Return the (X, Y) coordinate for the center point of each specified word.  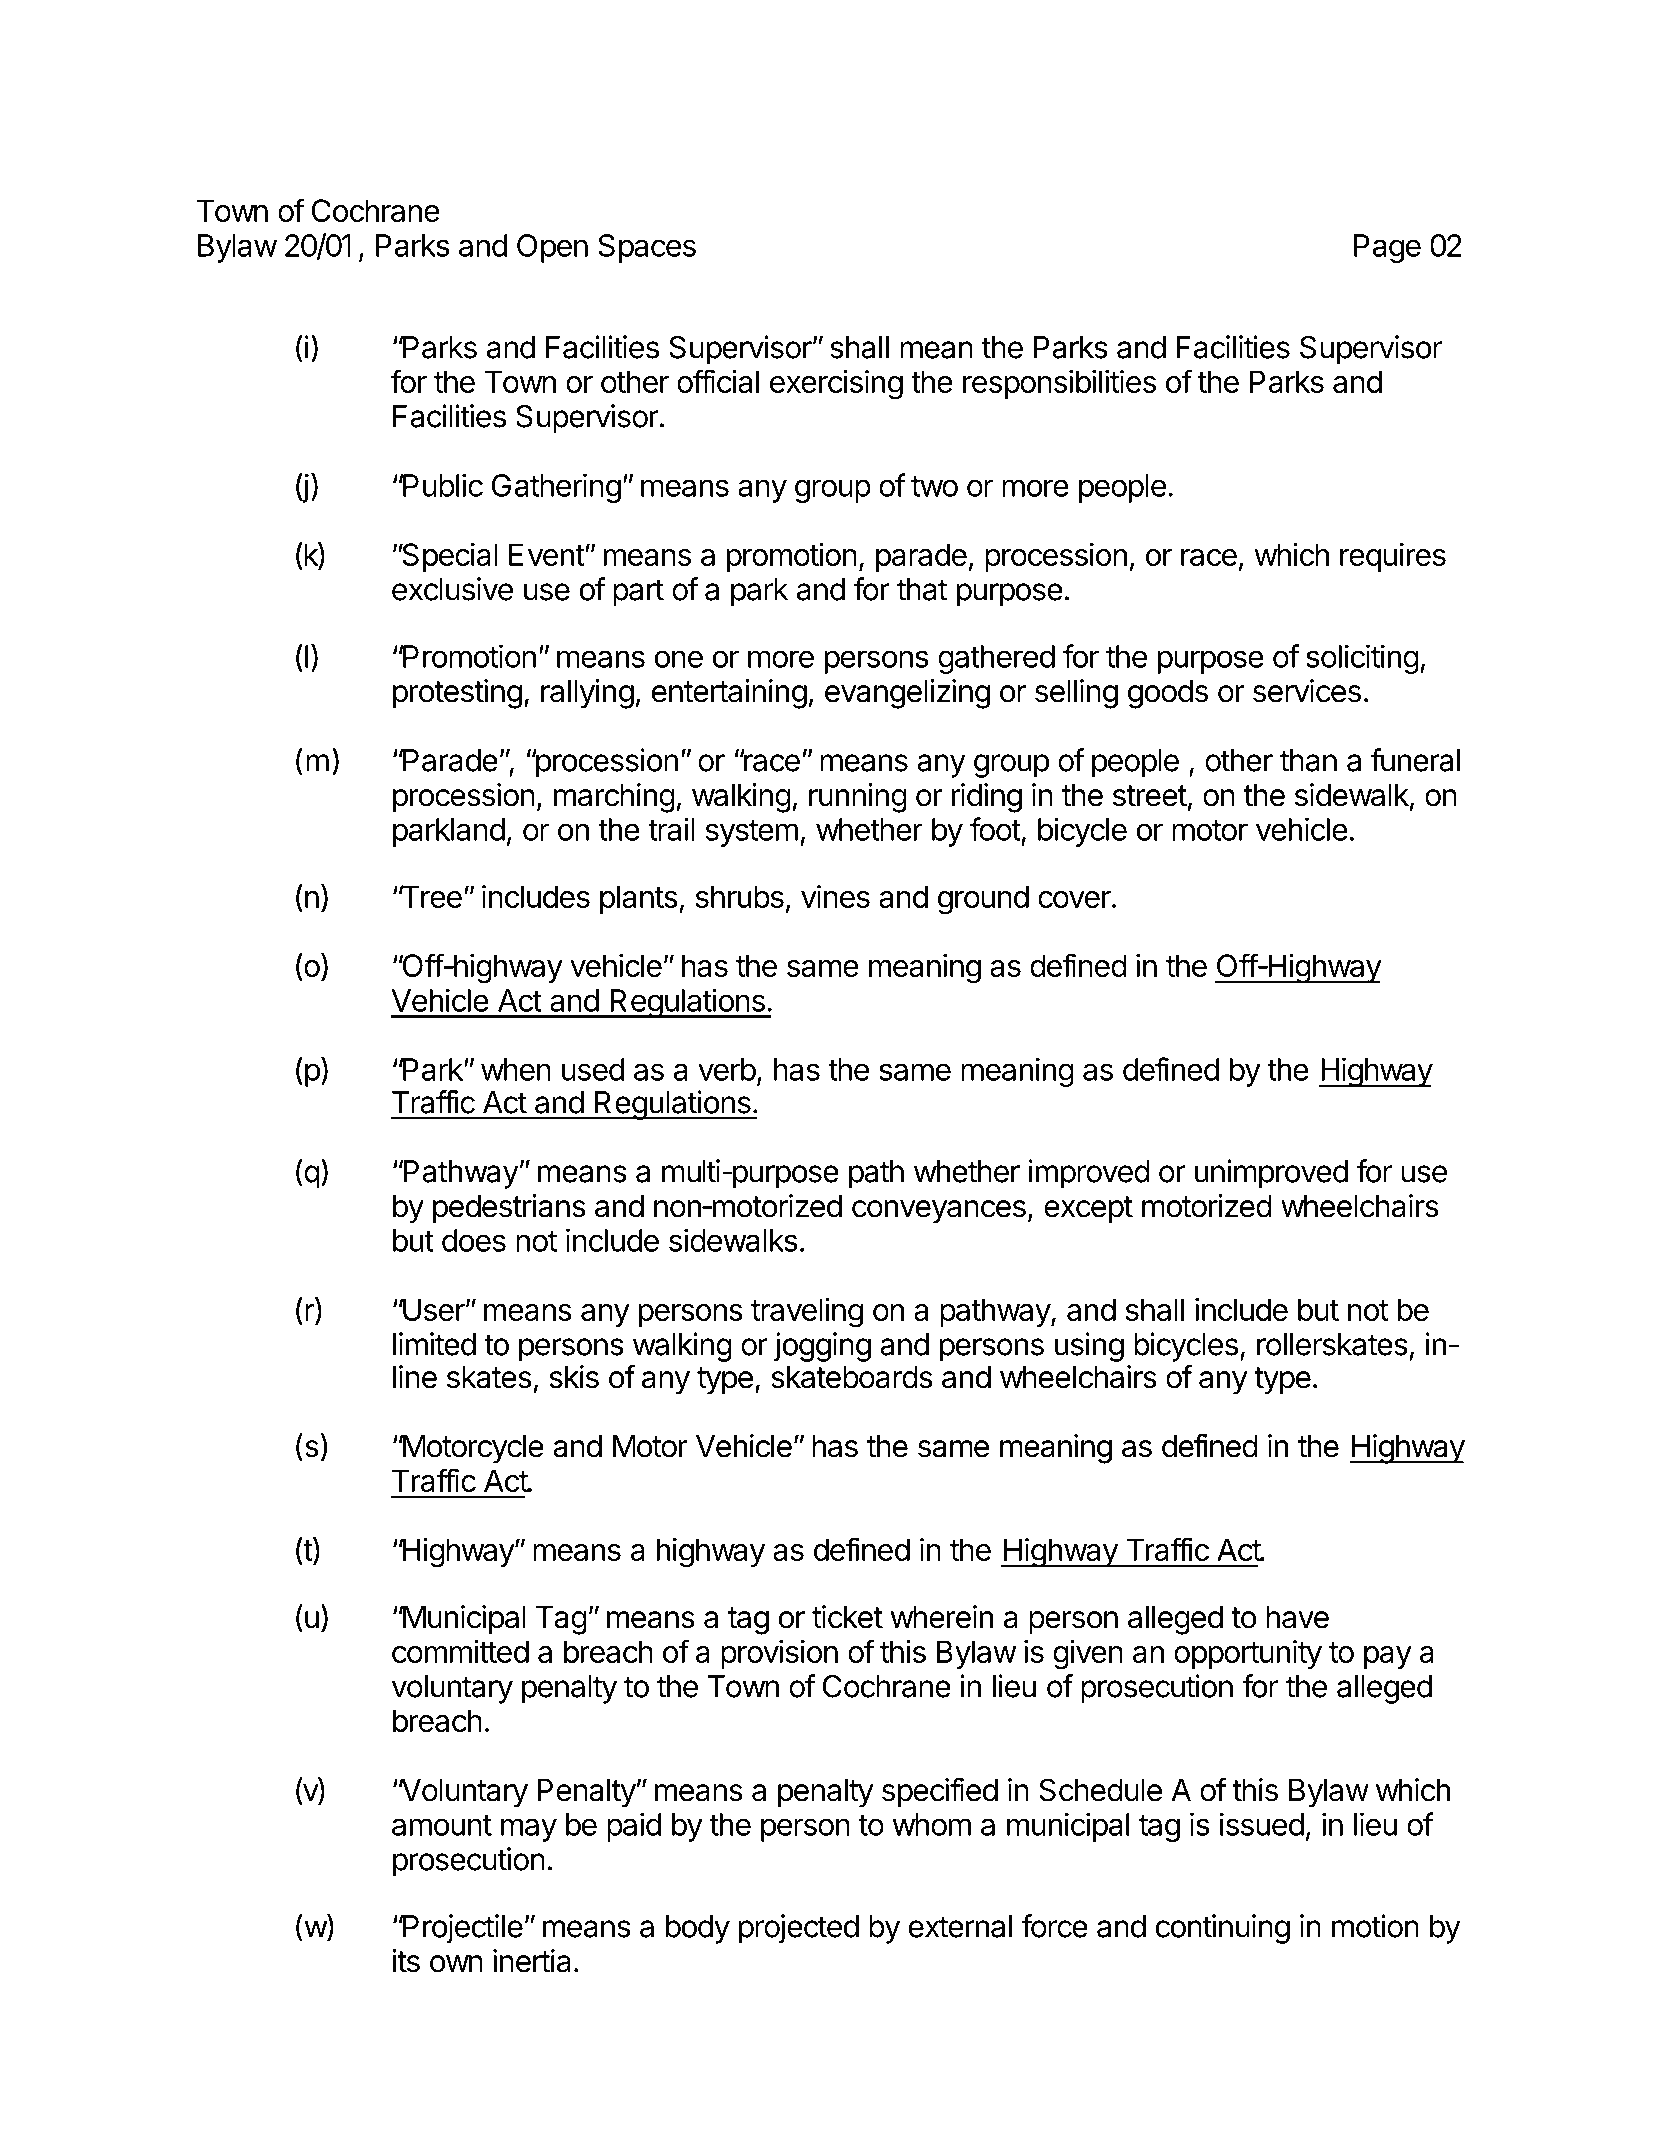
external (960, 1926)
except (1088, 1210)
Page (1387, 248)
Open (552, 248)
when (516, 1069)
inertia (532, 1961)
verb (727, 1069)
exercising (836, 385)
